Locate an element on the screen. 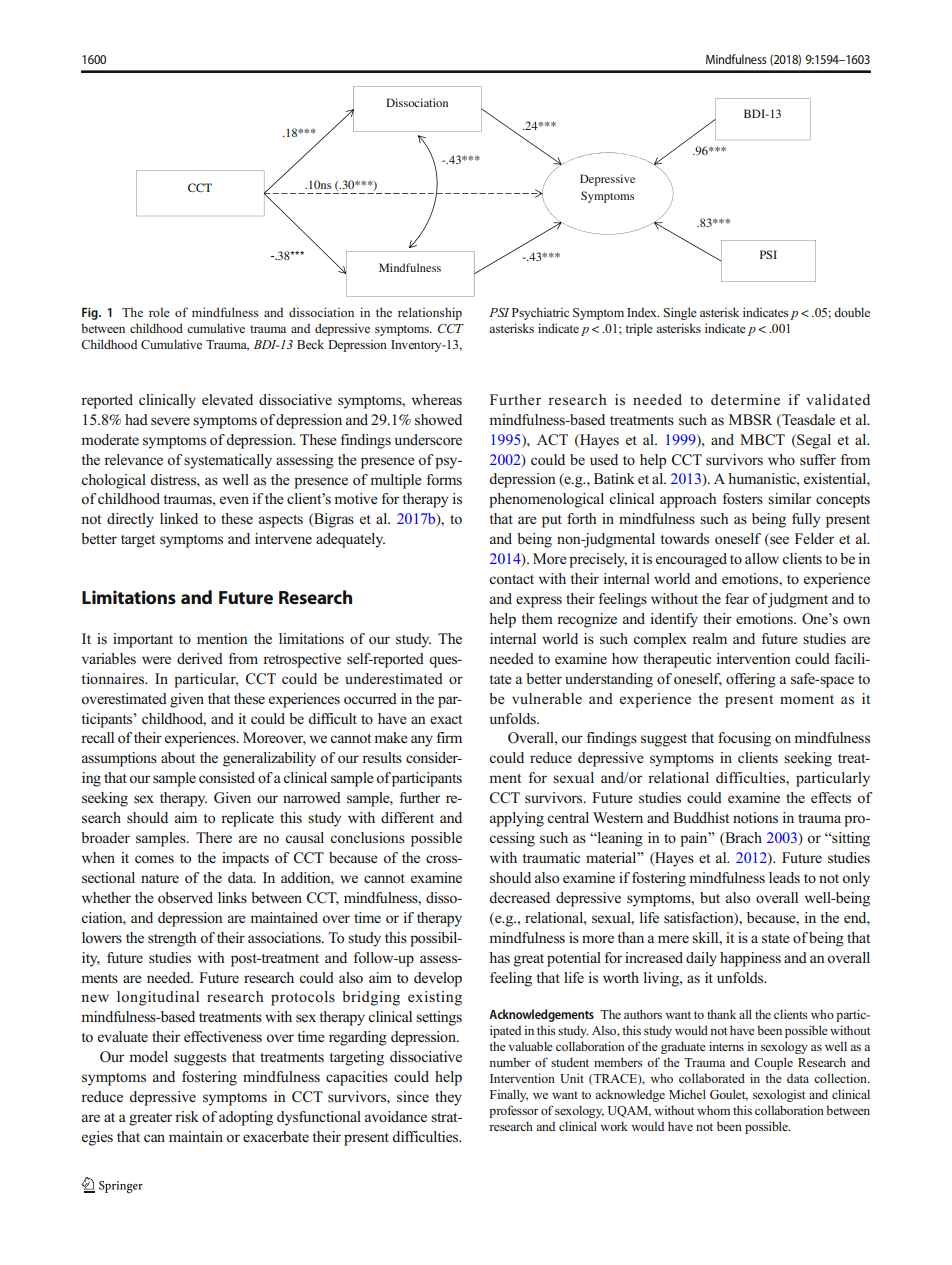  role is located at coordinates (159, 312).
